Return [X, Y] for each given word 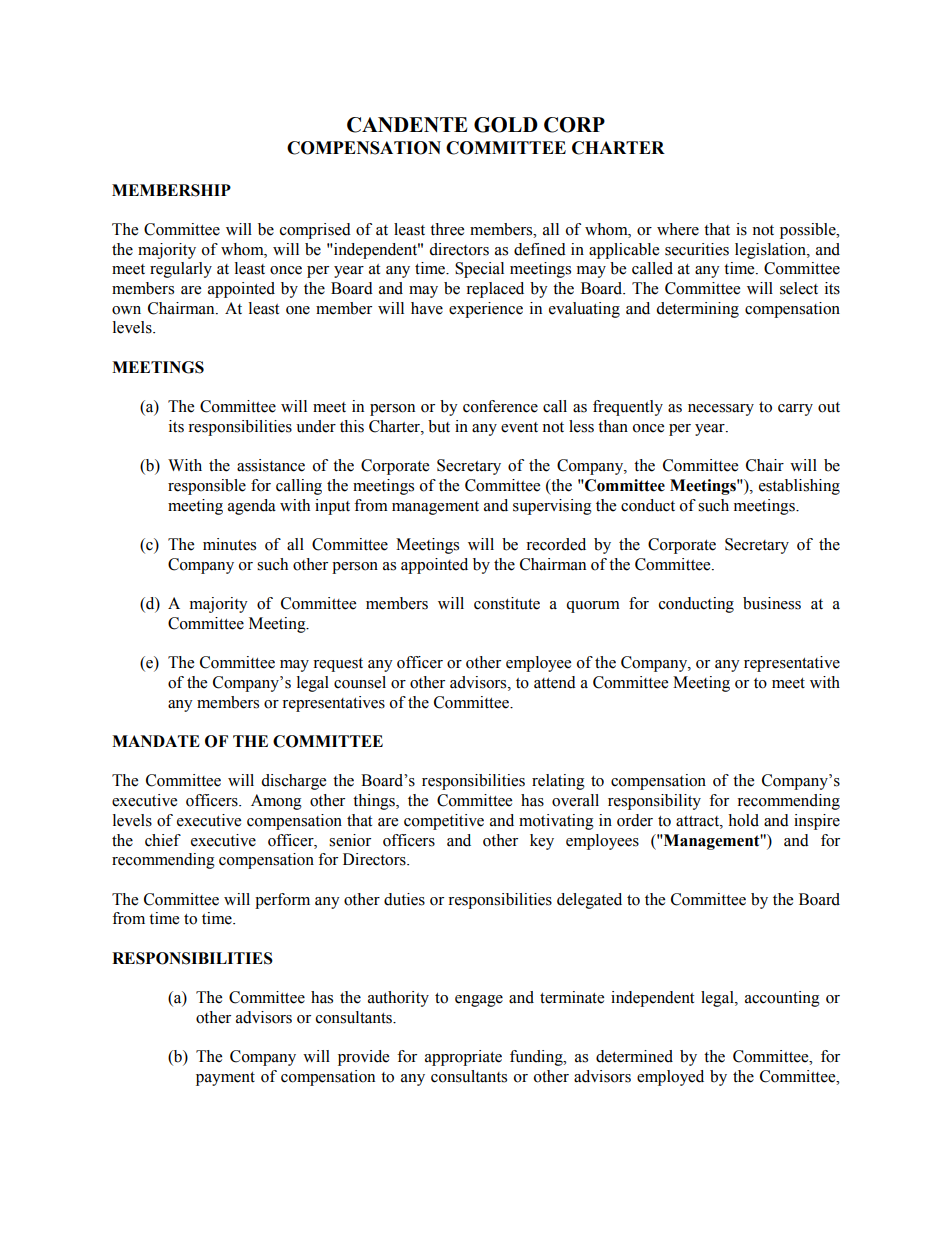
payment [225, 1079]
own [126, 310]
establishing [799, 487]
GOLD [506, 125]
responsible [207, 487]
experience [486, 310]
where [678, 229]
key [542, 842]
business [772, 603]
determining [697, 310]
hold [743, 820]
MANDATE [156, 741]
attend [555, 682]
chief [163, 840]
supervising [552, 507]
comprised [315, 231]
